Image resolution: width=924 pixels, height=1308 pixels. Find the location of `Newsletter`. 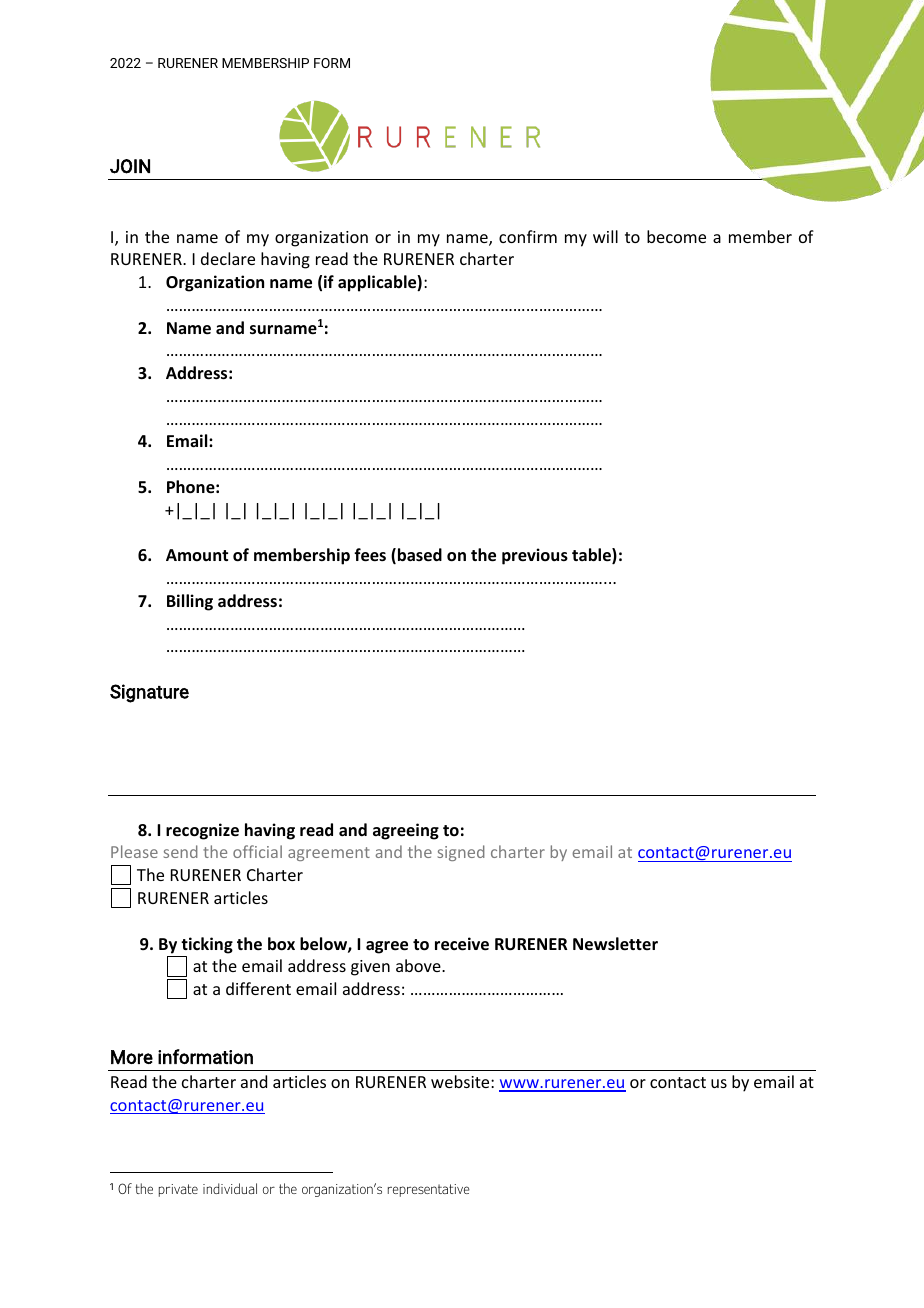

Newsletter is located at coordinates (615, 944).
